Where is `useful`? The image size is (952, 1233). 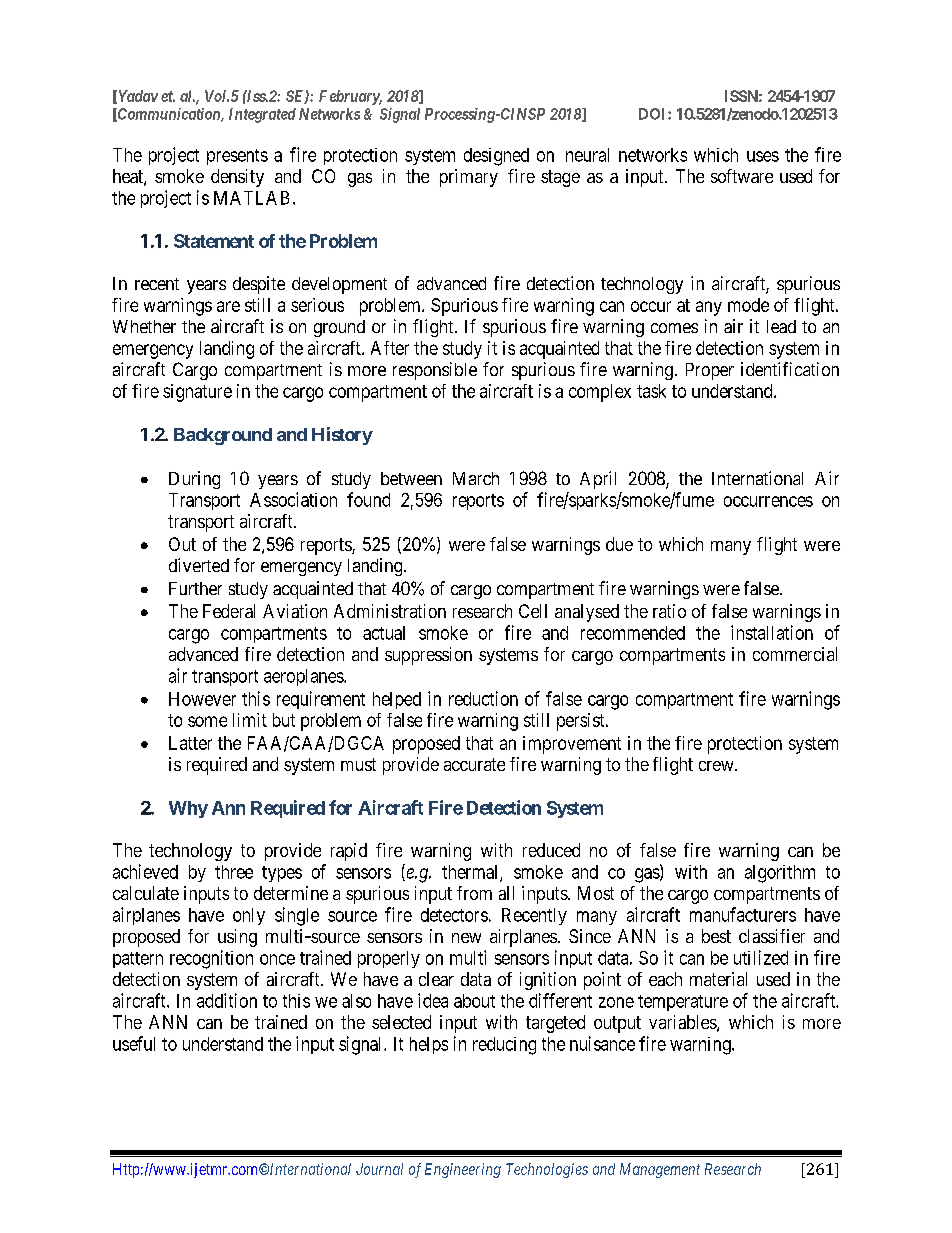 useful is located at coordinates (134, 1043).
